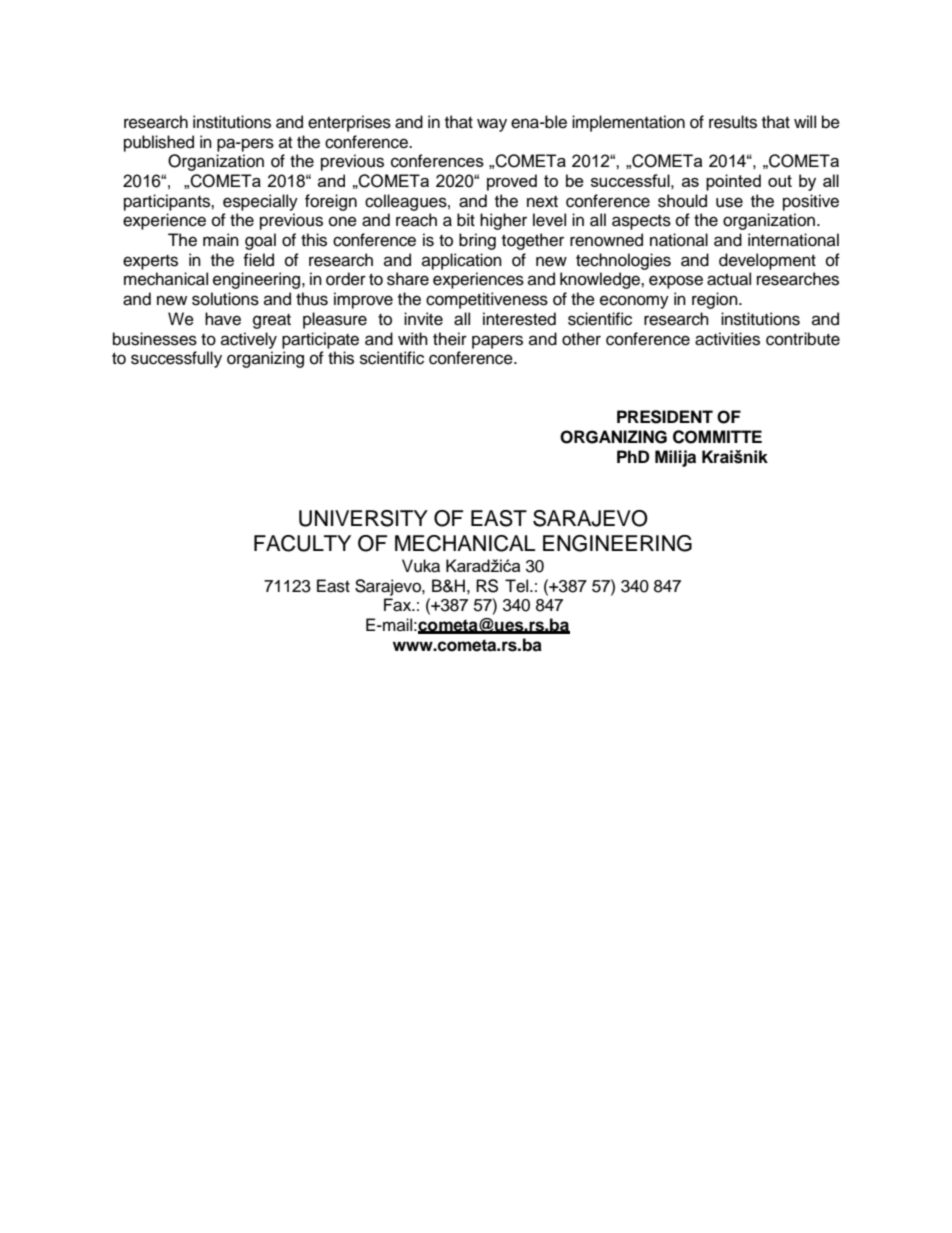  What do you see at coordinates (665, 417) in the image?
I see `PRESIDENT` at bounding box center [665, 417].
